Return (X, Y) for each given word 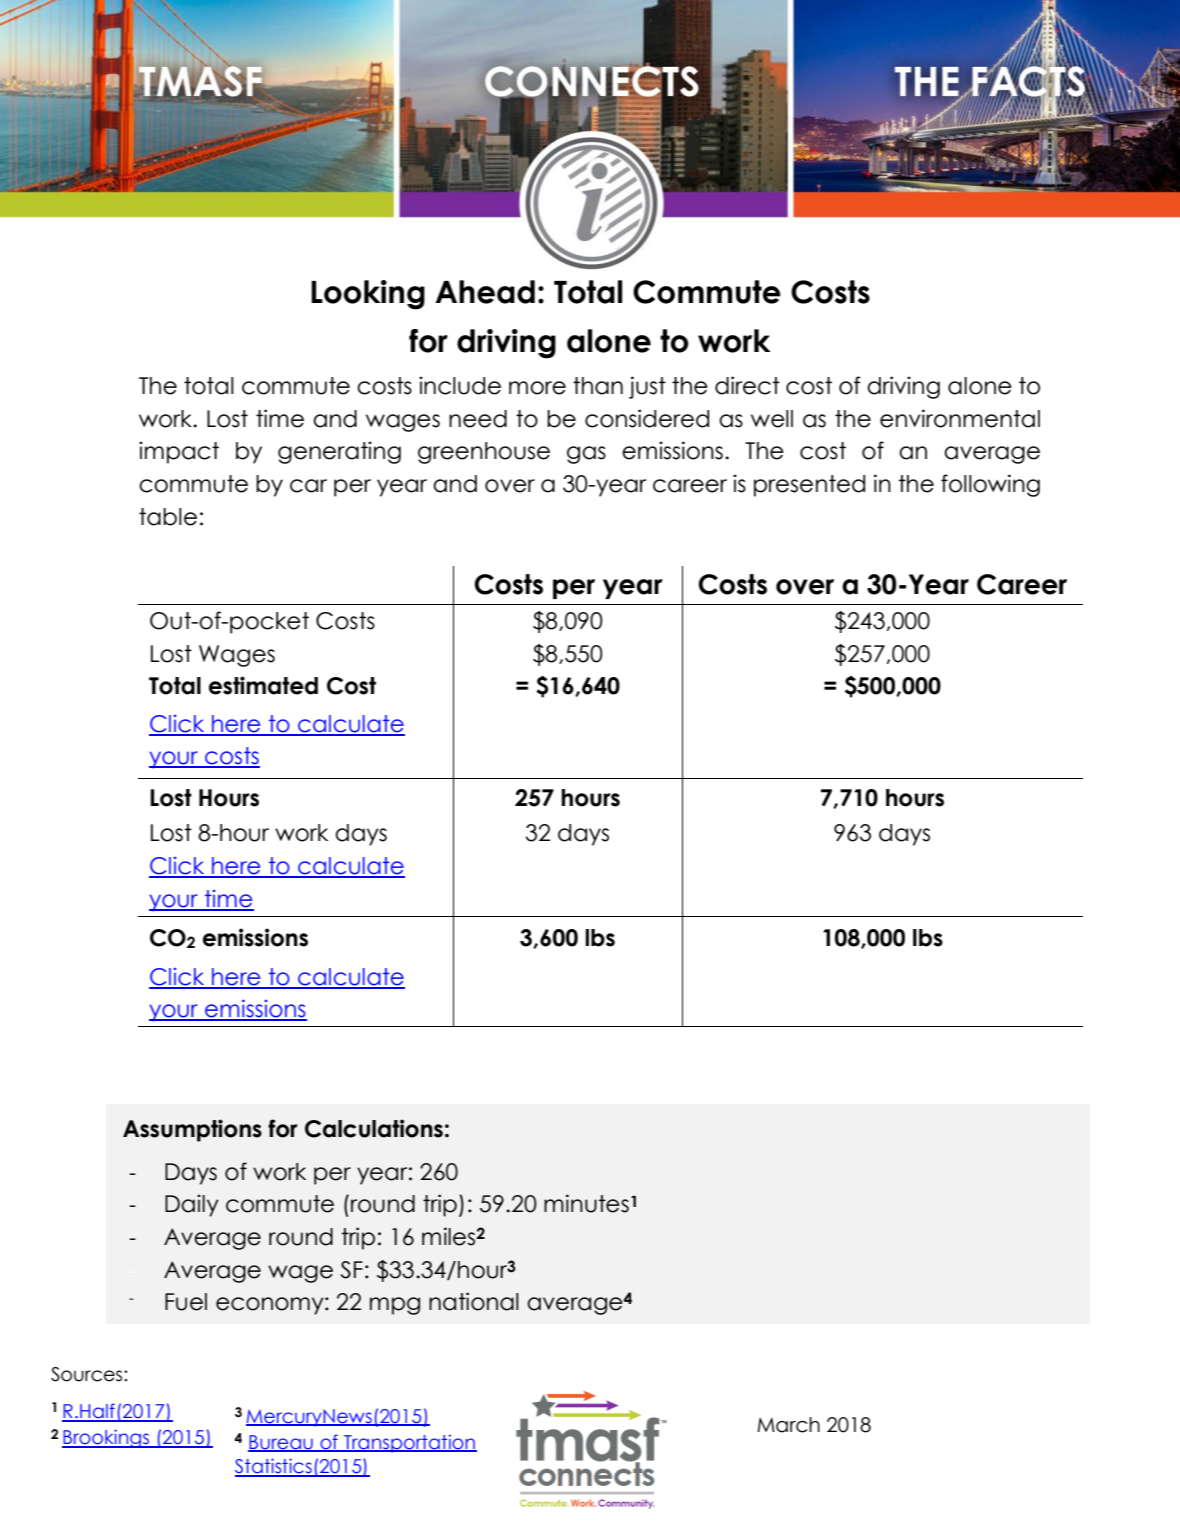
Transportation (409, 1444)
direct (747, 385)
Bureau (281, 1443)
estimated (263, 685)
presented (809, 486)
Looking (368, 295)
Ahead (485, 292)
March (788, 1425)
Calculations (374, 1128)
